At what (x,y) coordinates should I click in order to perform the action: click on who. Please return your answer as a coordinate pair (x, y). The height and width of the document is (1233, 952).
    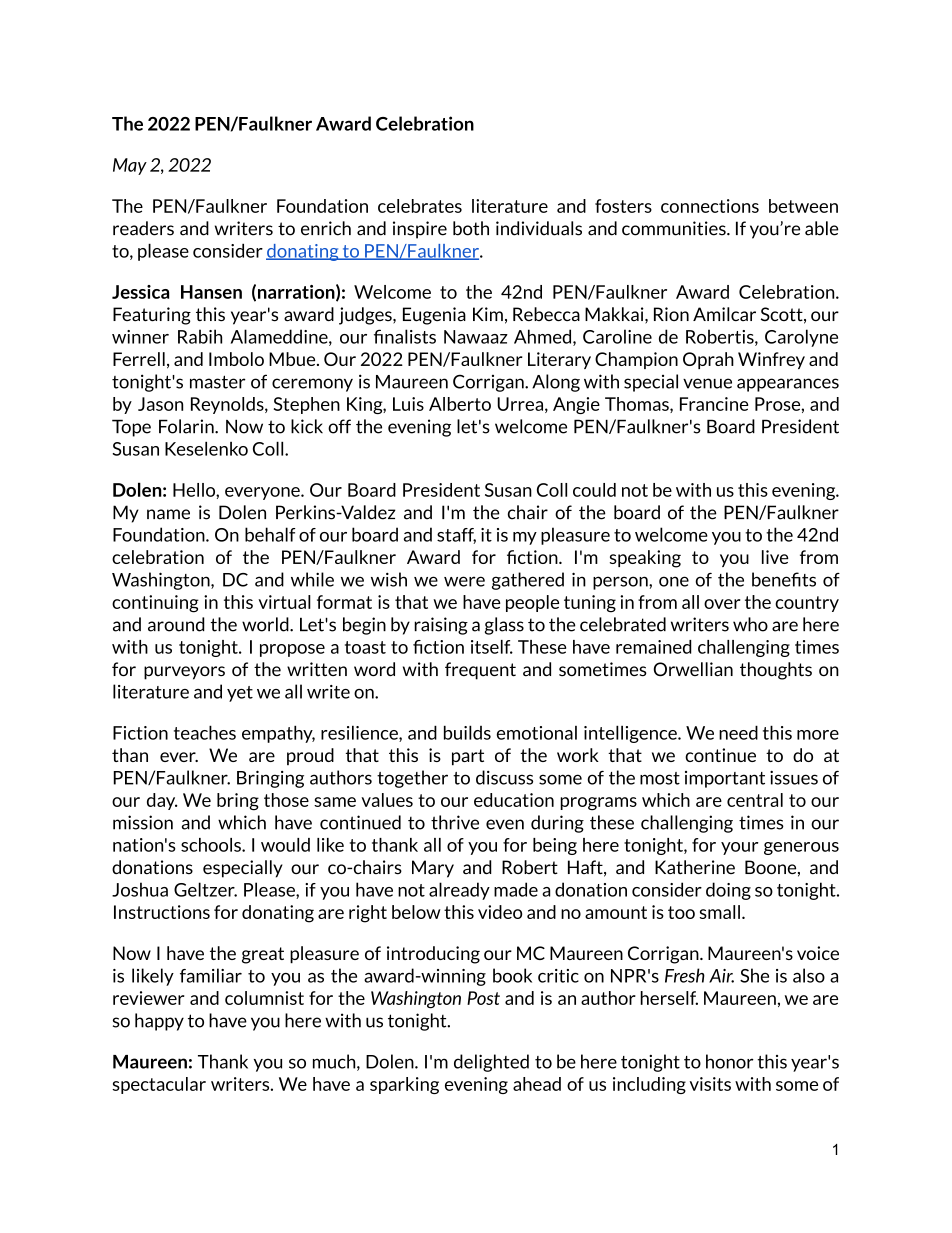
    Looking at the image, I should click on (750, 624).
